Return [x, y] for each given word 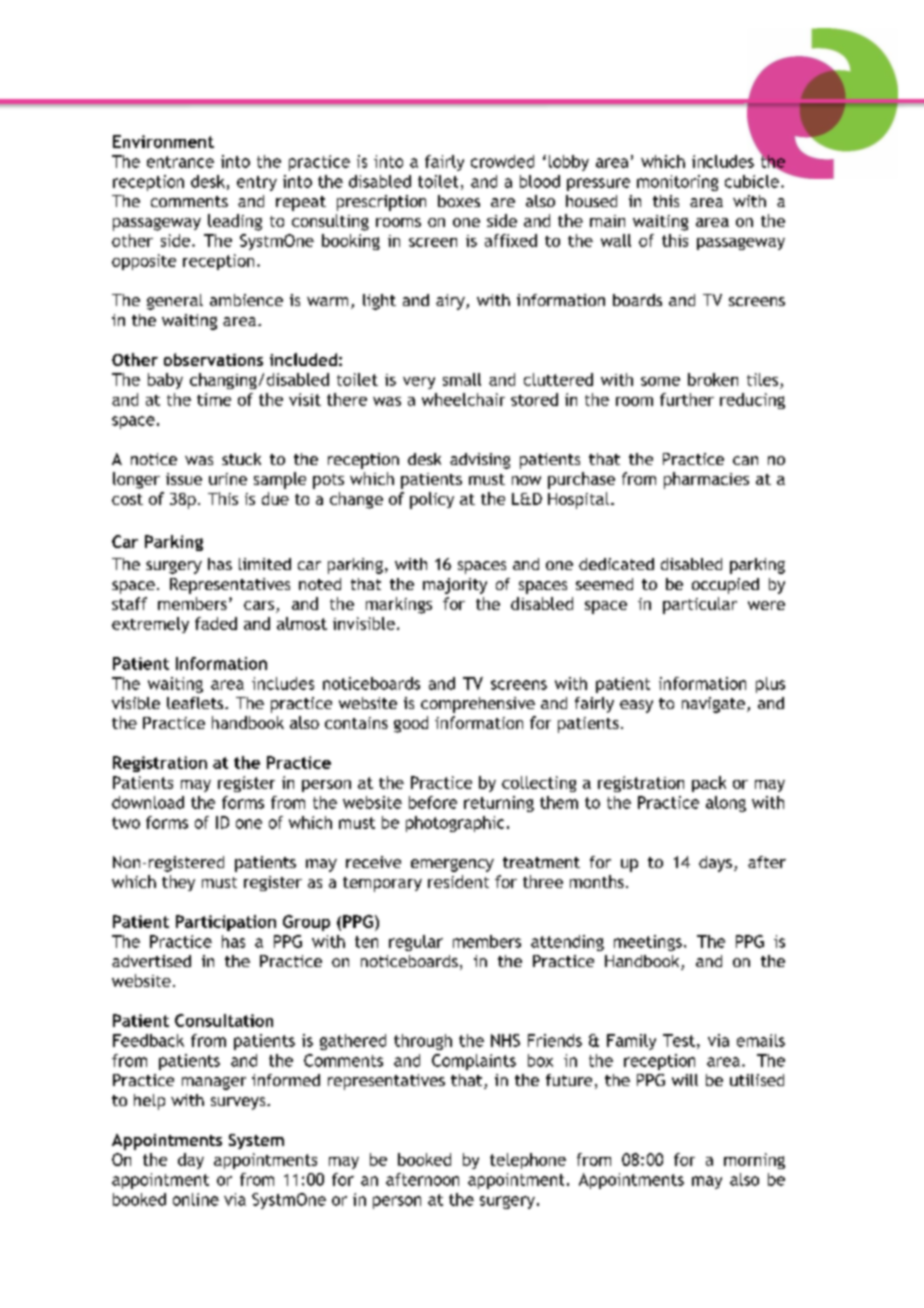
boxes [459, 201]
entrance [180, 162]
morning [754, 1161]
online [196, 1199]
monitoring [677, 183]
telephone [528, 1161]
